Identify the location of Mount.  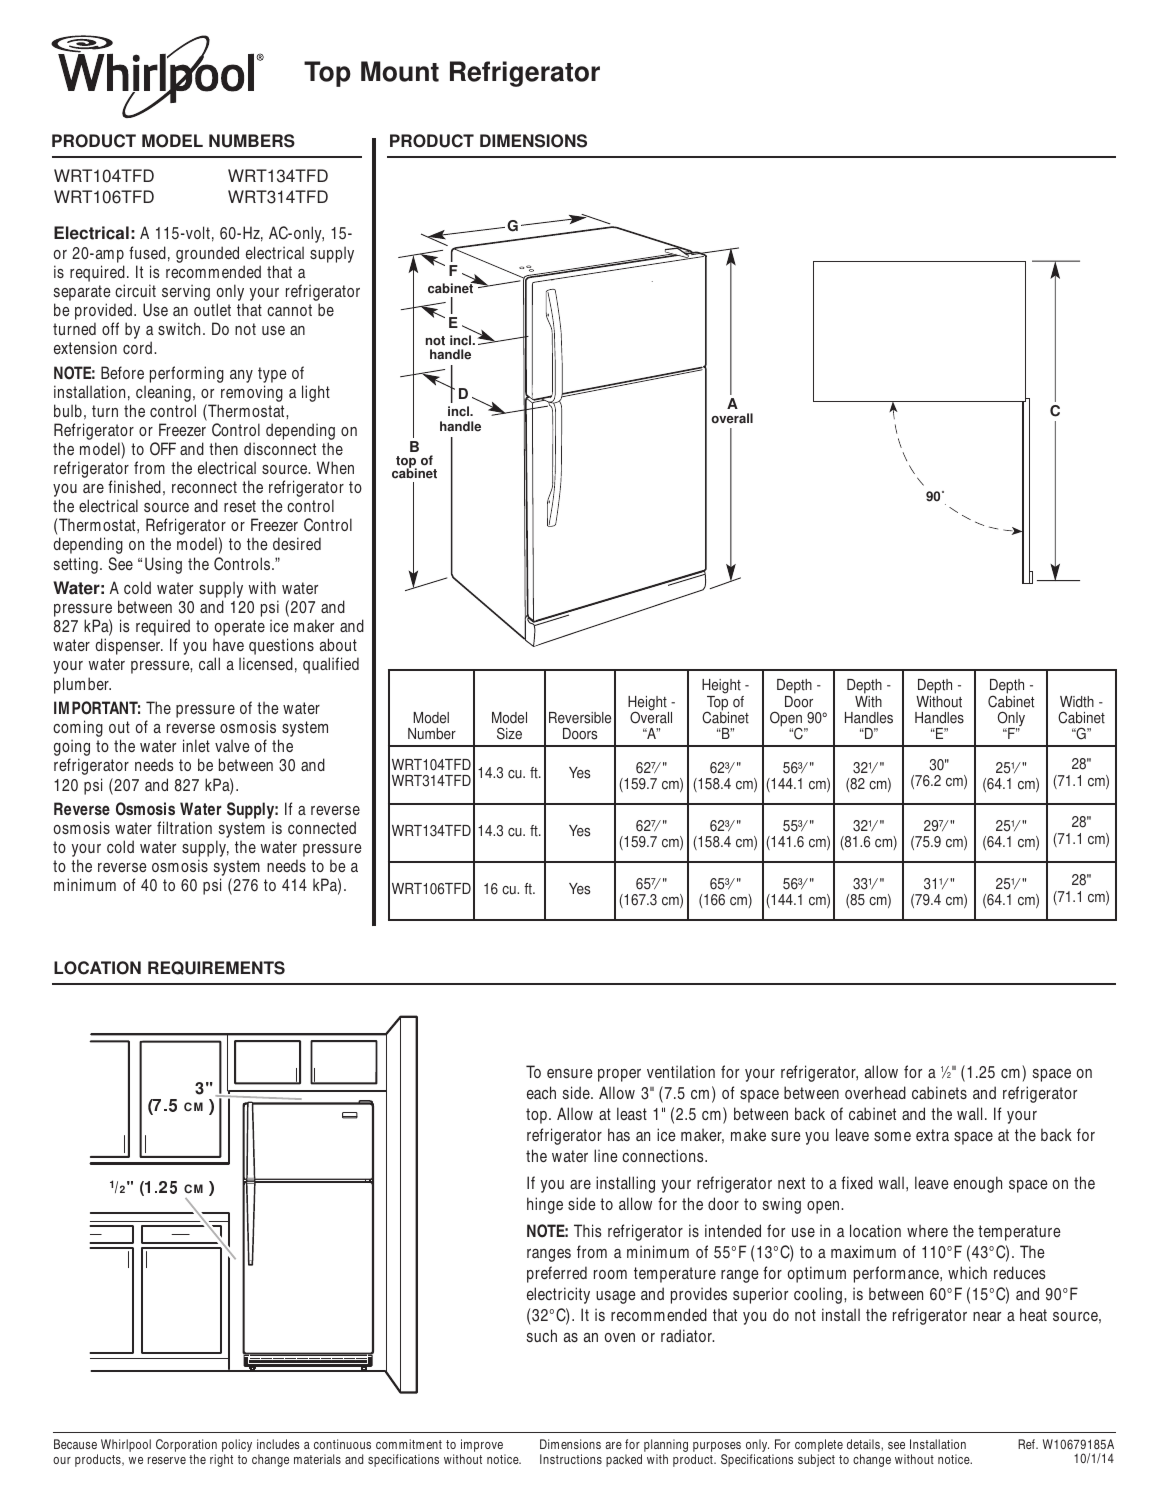
(400, 71).
